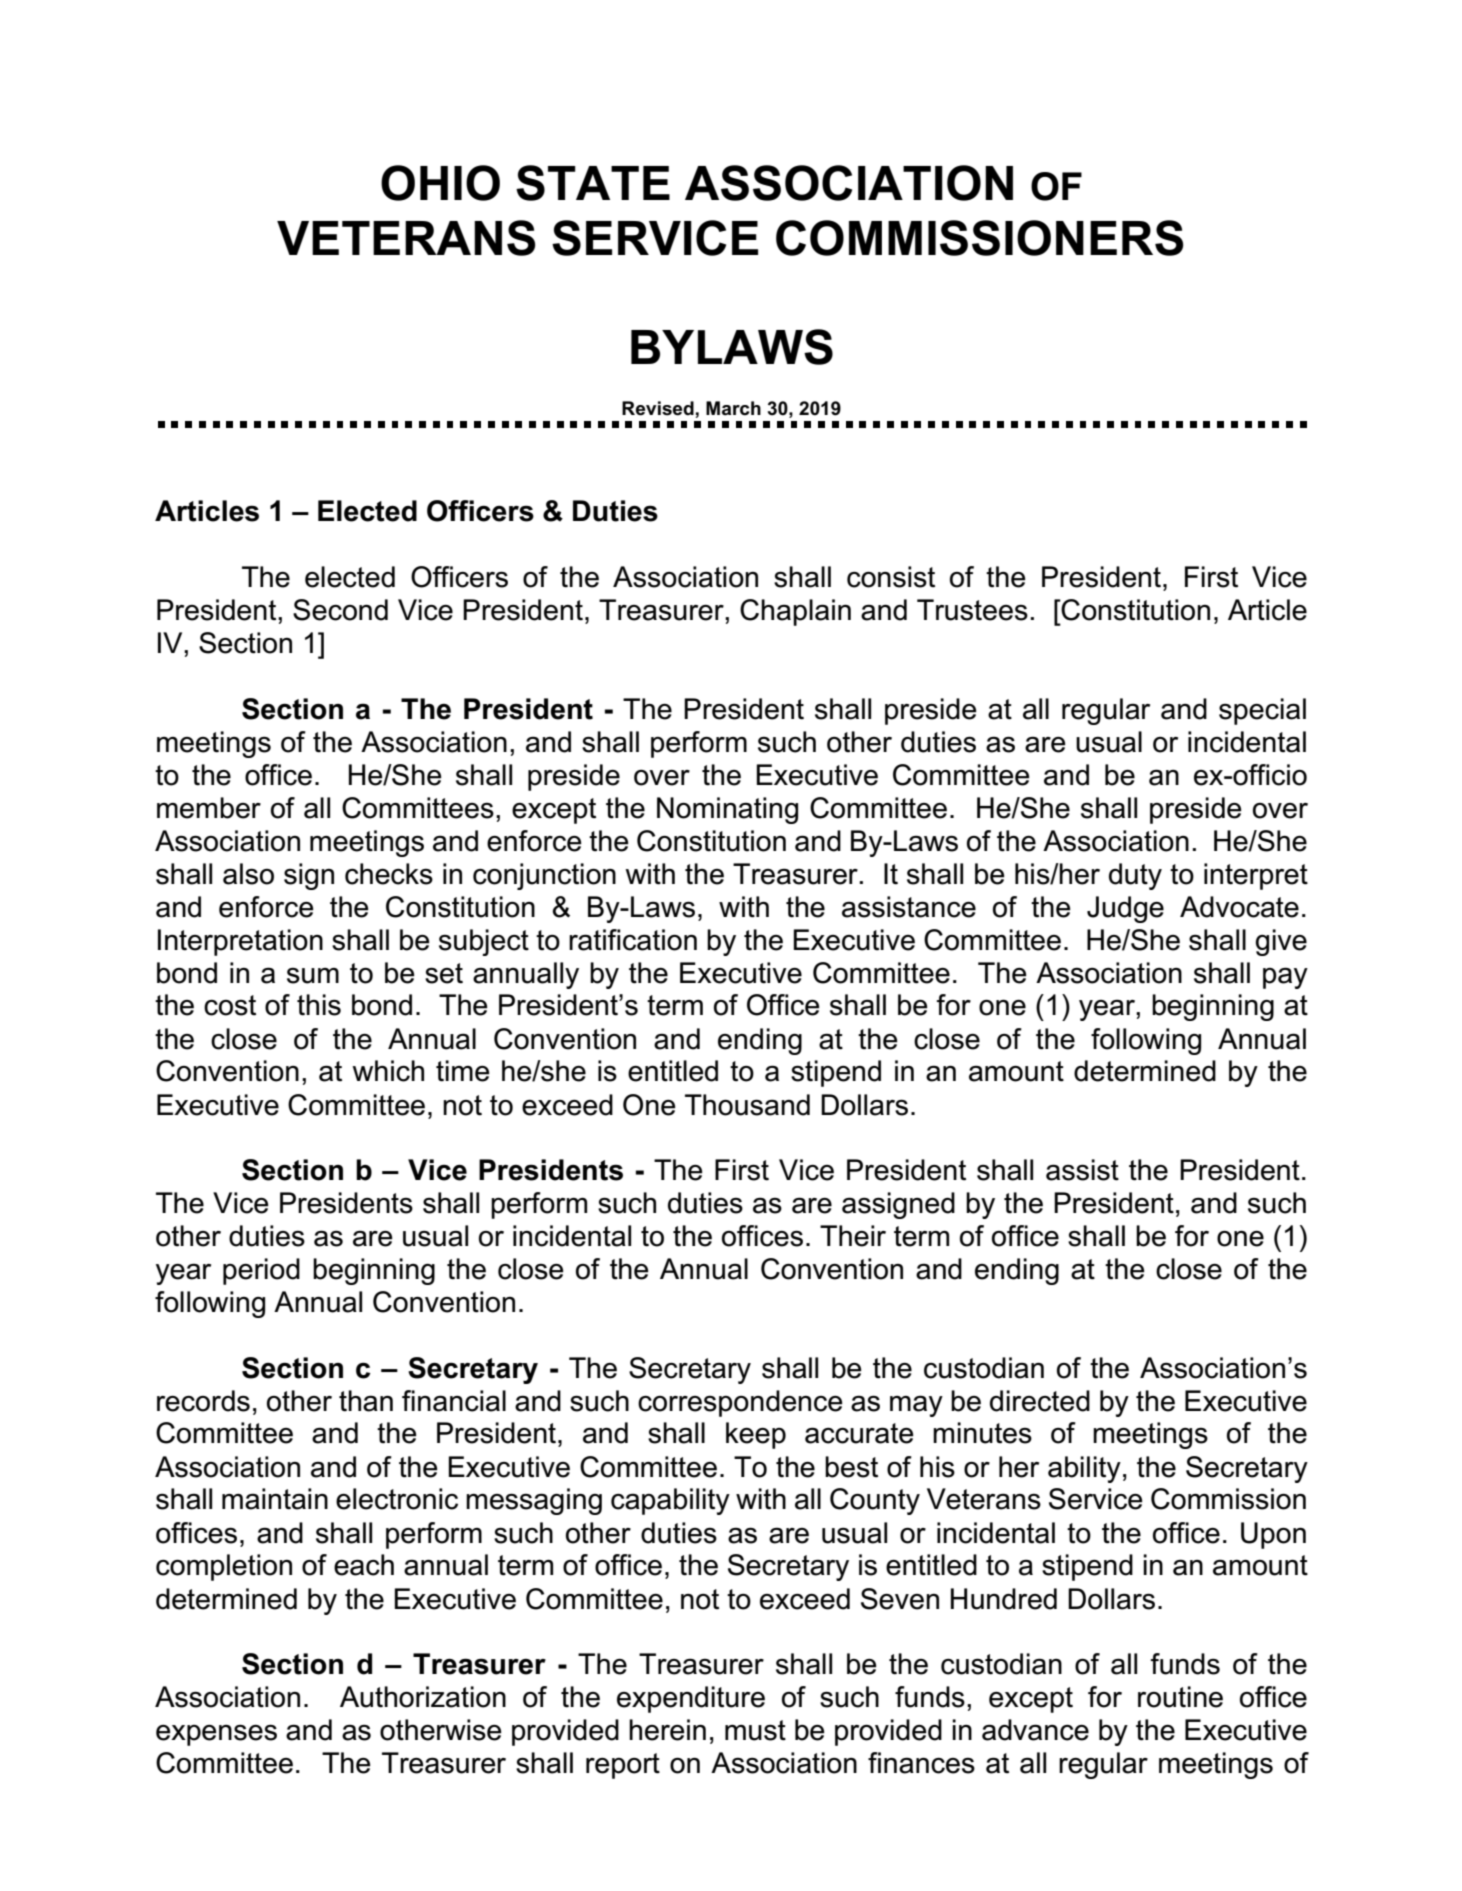  I want to click on Nominating, so click(727, 810).
